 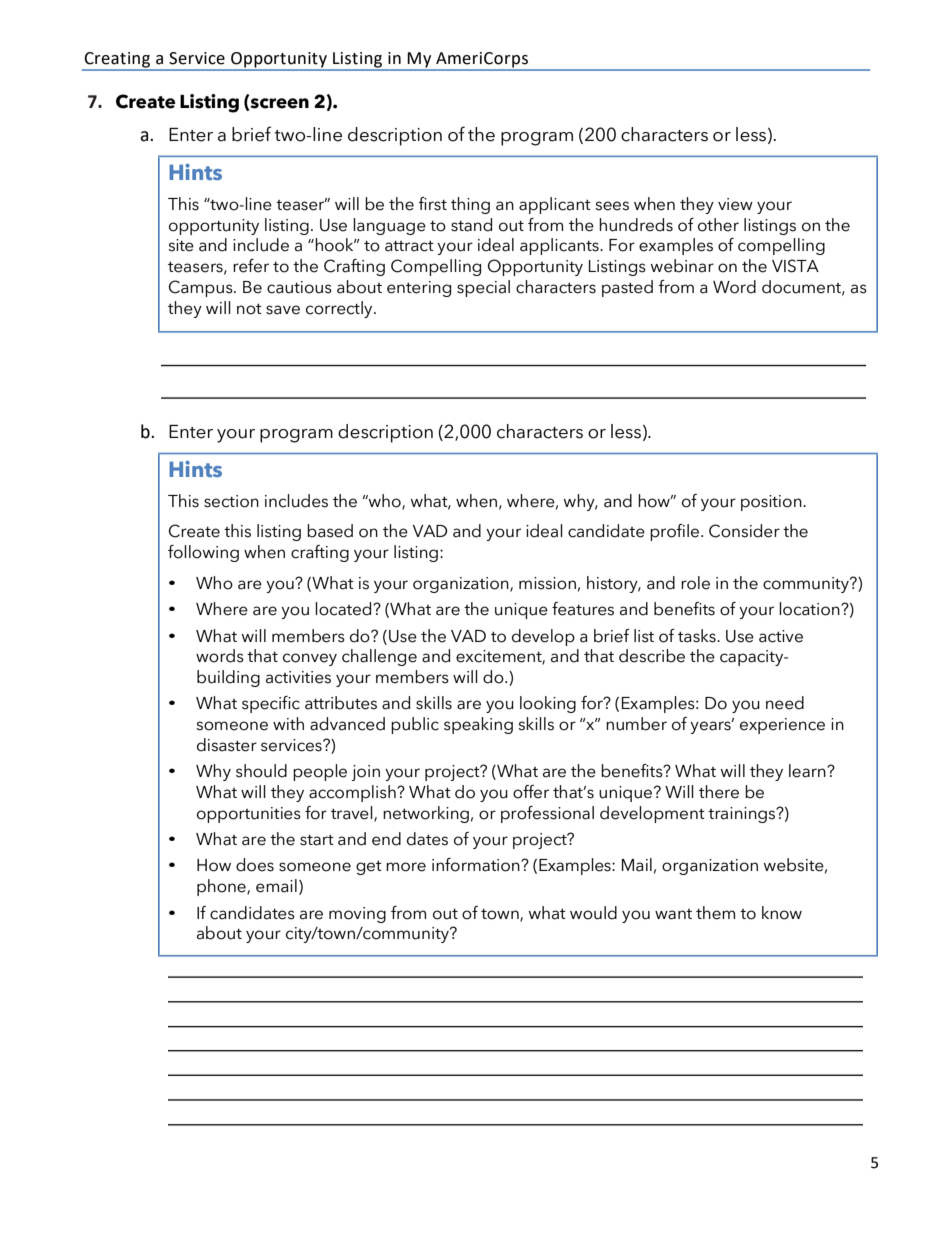 What do you see at coordinates (117, 60) in the page?
I see `Creating` at bounding box center [117, 60].
